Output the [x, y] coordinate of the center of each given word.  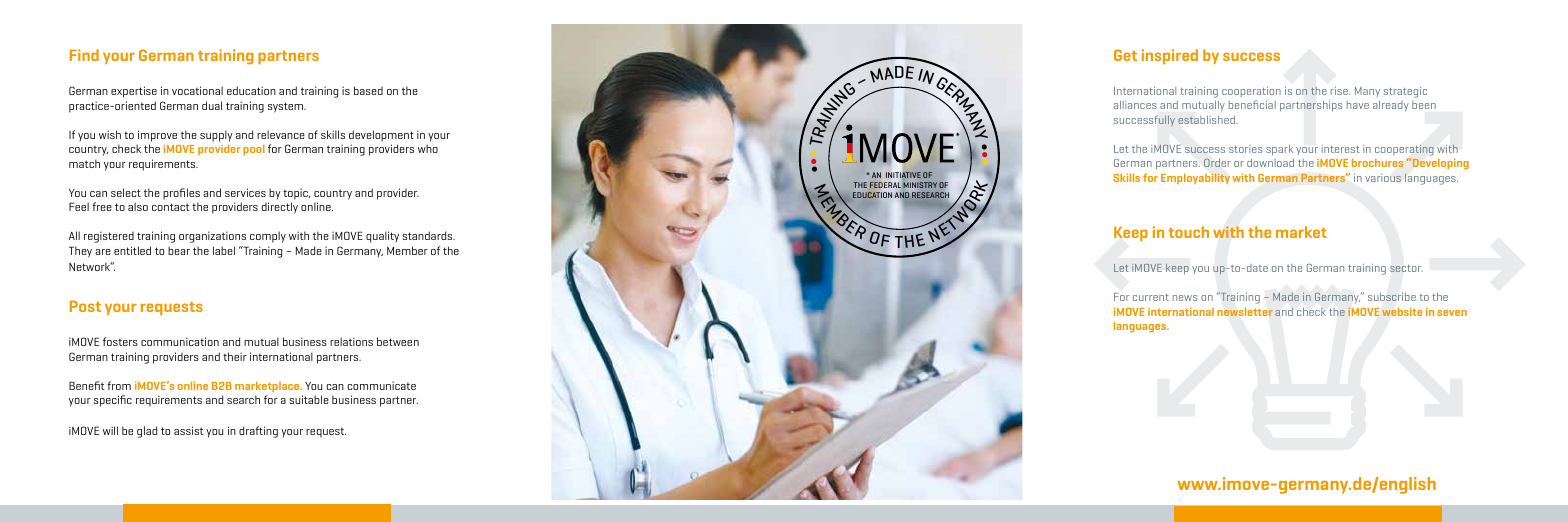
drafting [258, 432]
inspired [1170, 56]
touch [1188, 232]
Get [1125, 55]
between [398, 341]
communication [180, 341]
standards [428, 235]
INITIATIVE [903, 175]
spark [1279, 150]
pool [254, 149]
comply [268, 237]
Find [84, 55]
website [1402, 311]
